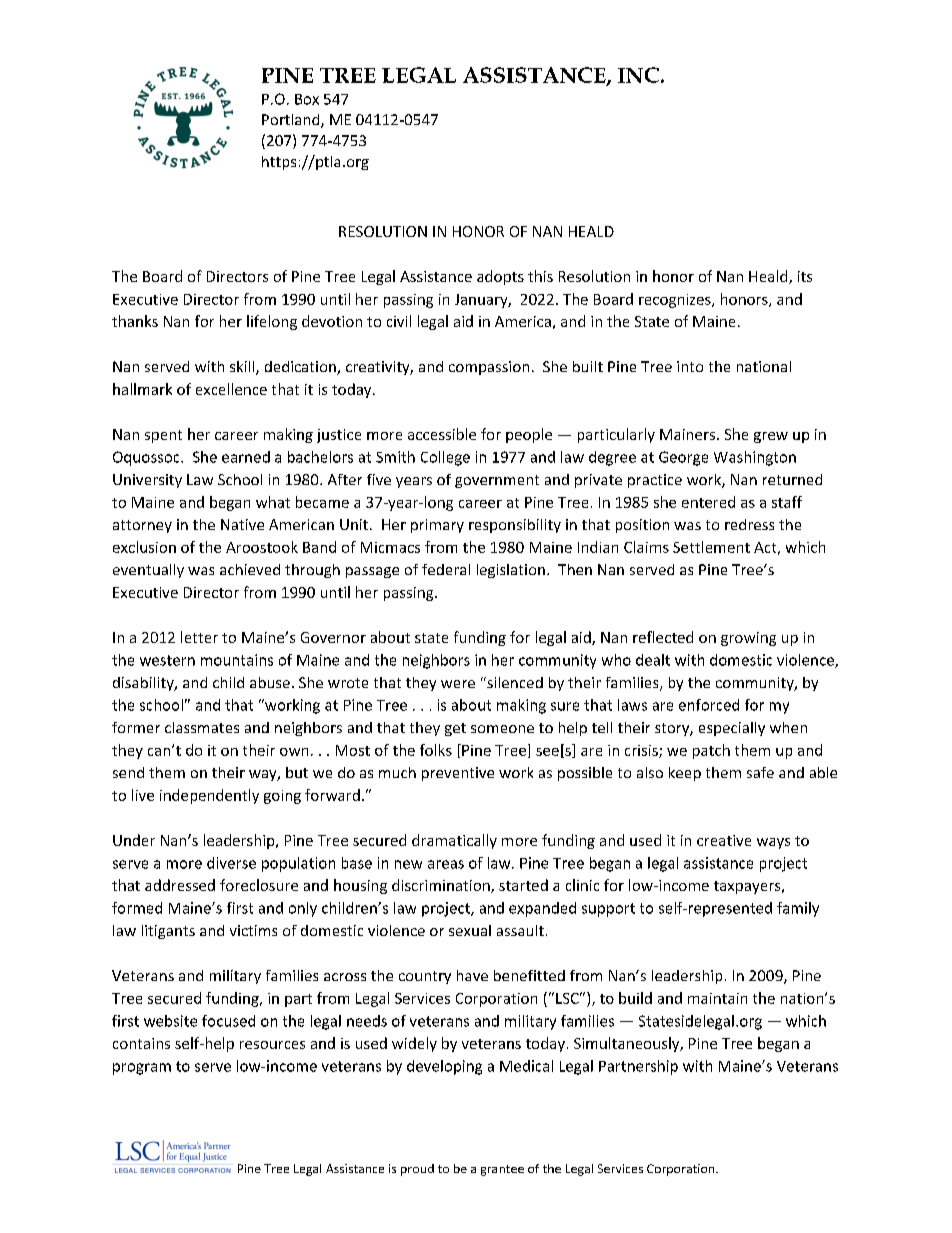 The image size is (952, 1233). What do you see at coordinates (470, 930) in the screenshot?
I see `sexual` at bounding box center [470, 930].
